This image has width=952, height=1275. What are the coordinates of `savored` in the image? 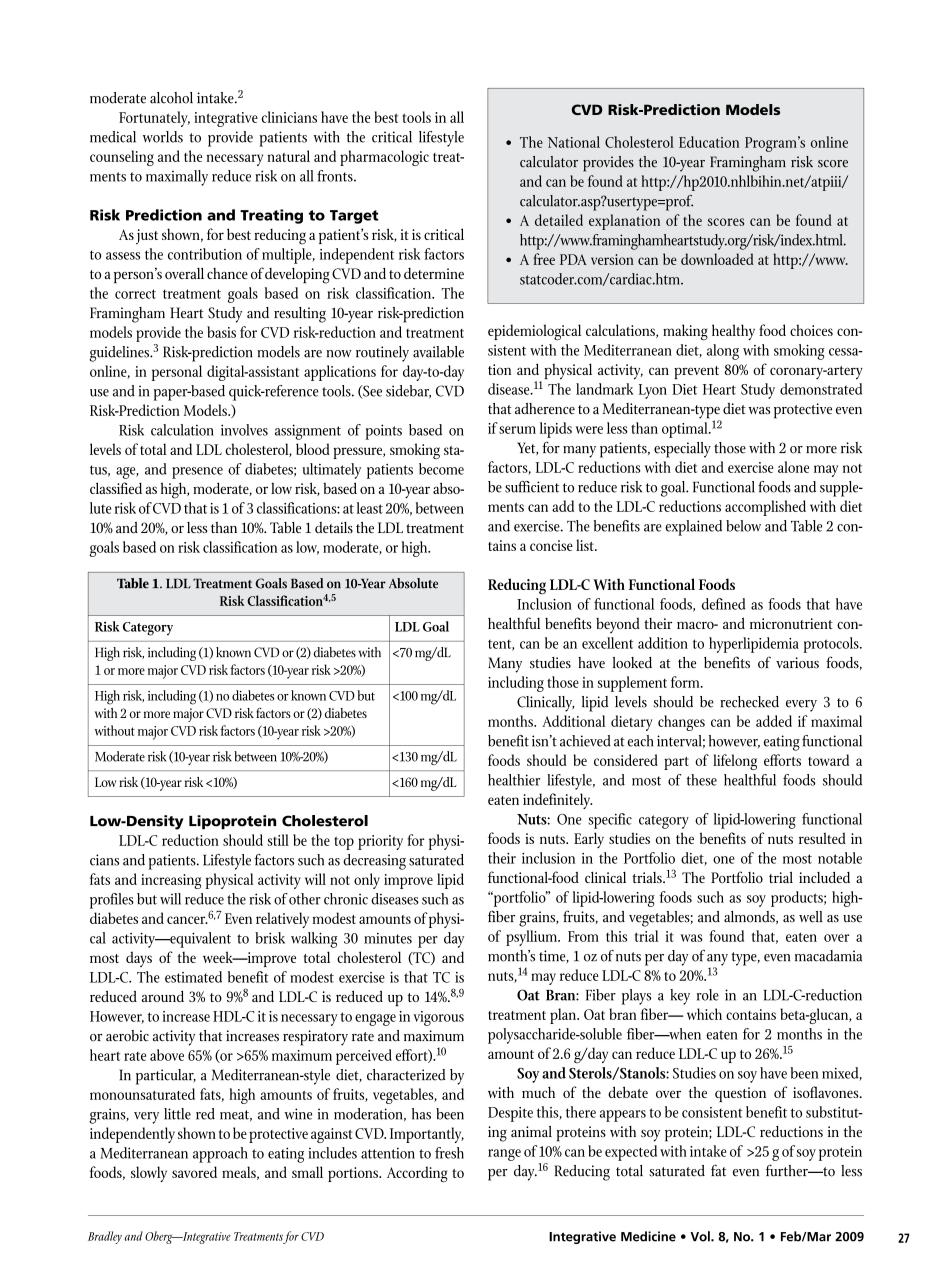 It's located at (194, 1172).
